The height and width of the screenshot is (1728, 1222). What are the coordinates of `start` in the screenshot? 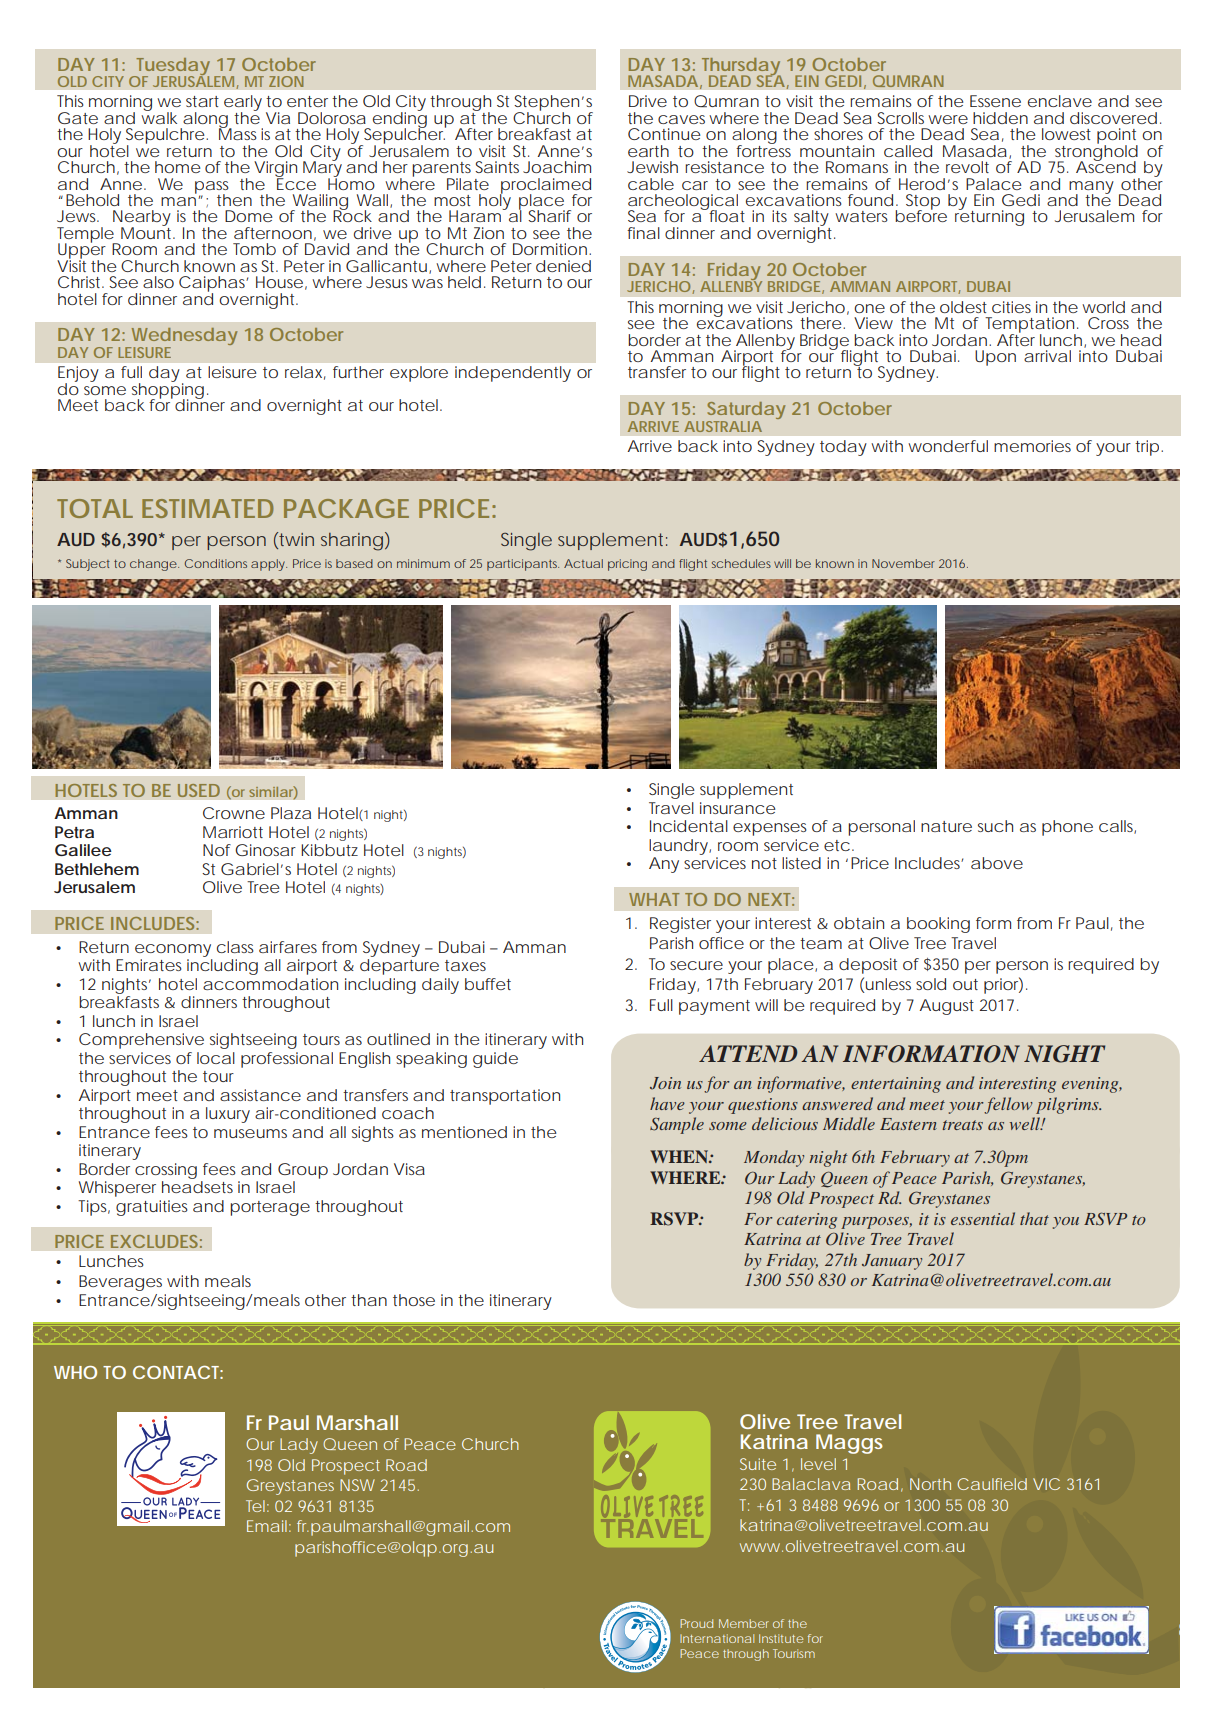 It's located at (202, 101).
